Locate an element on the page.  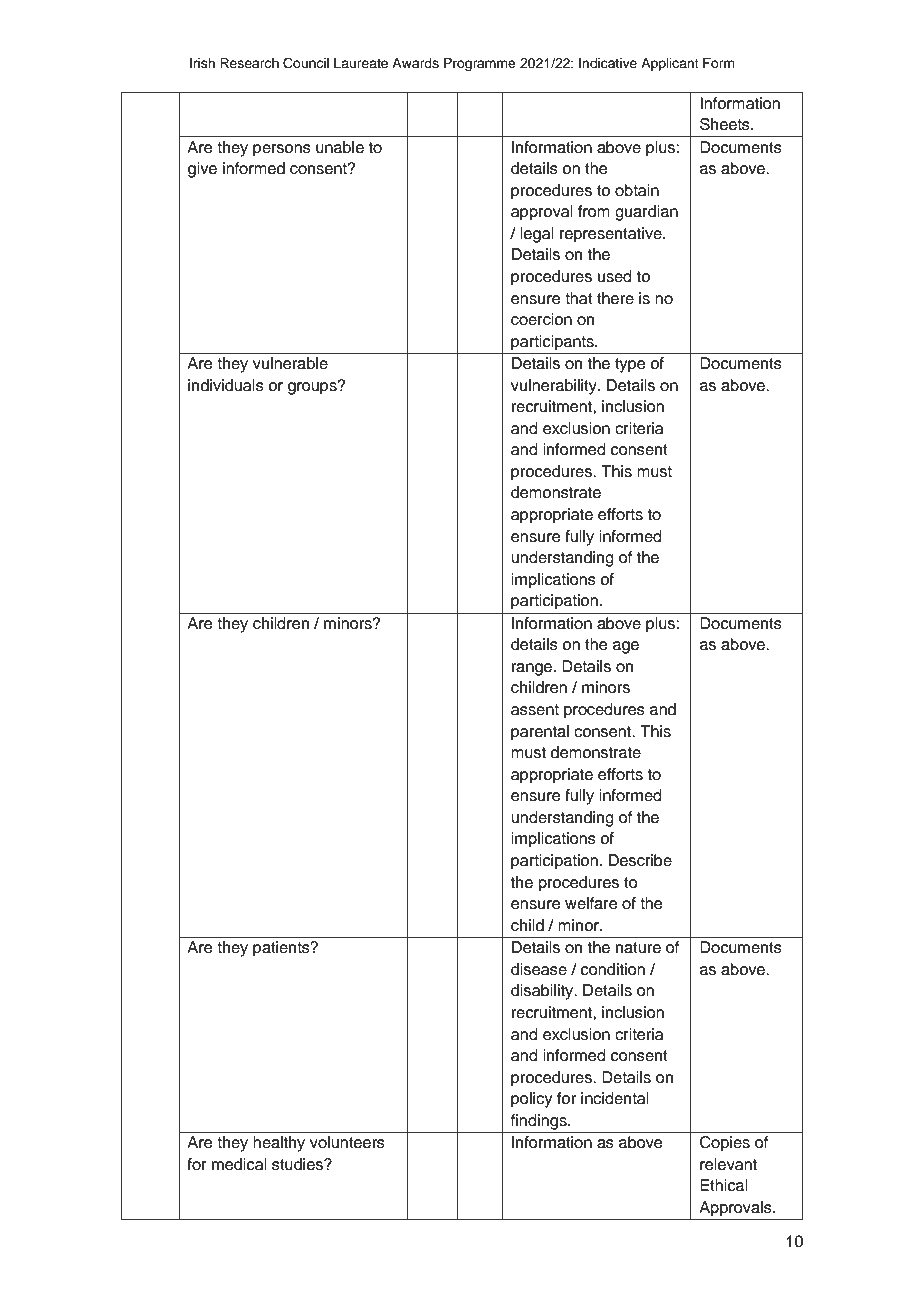
vulnerable is located at coordinates (290, 363).
